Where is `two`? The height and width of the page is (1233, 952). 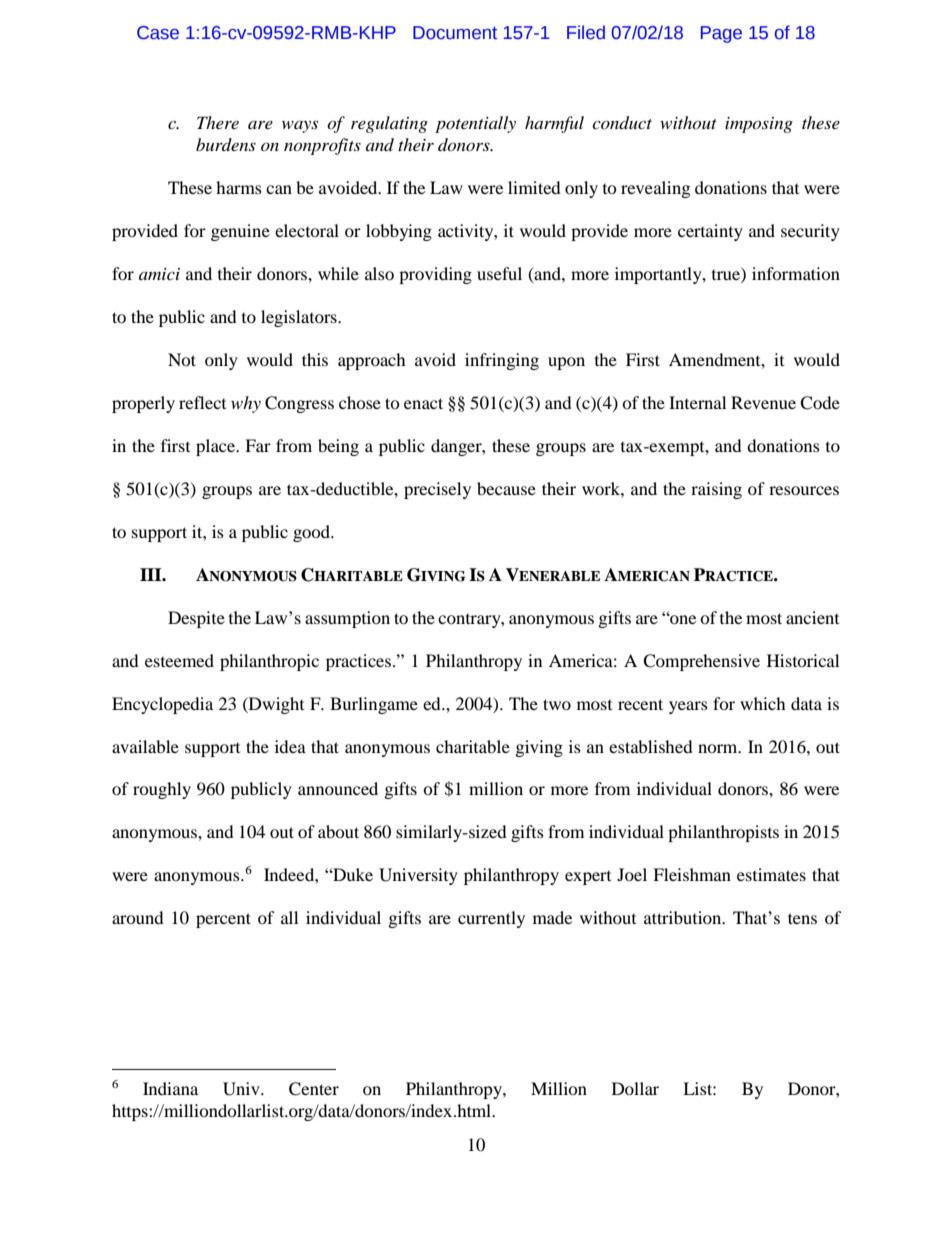 two is located at coordinates (557, 704).
